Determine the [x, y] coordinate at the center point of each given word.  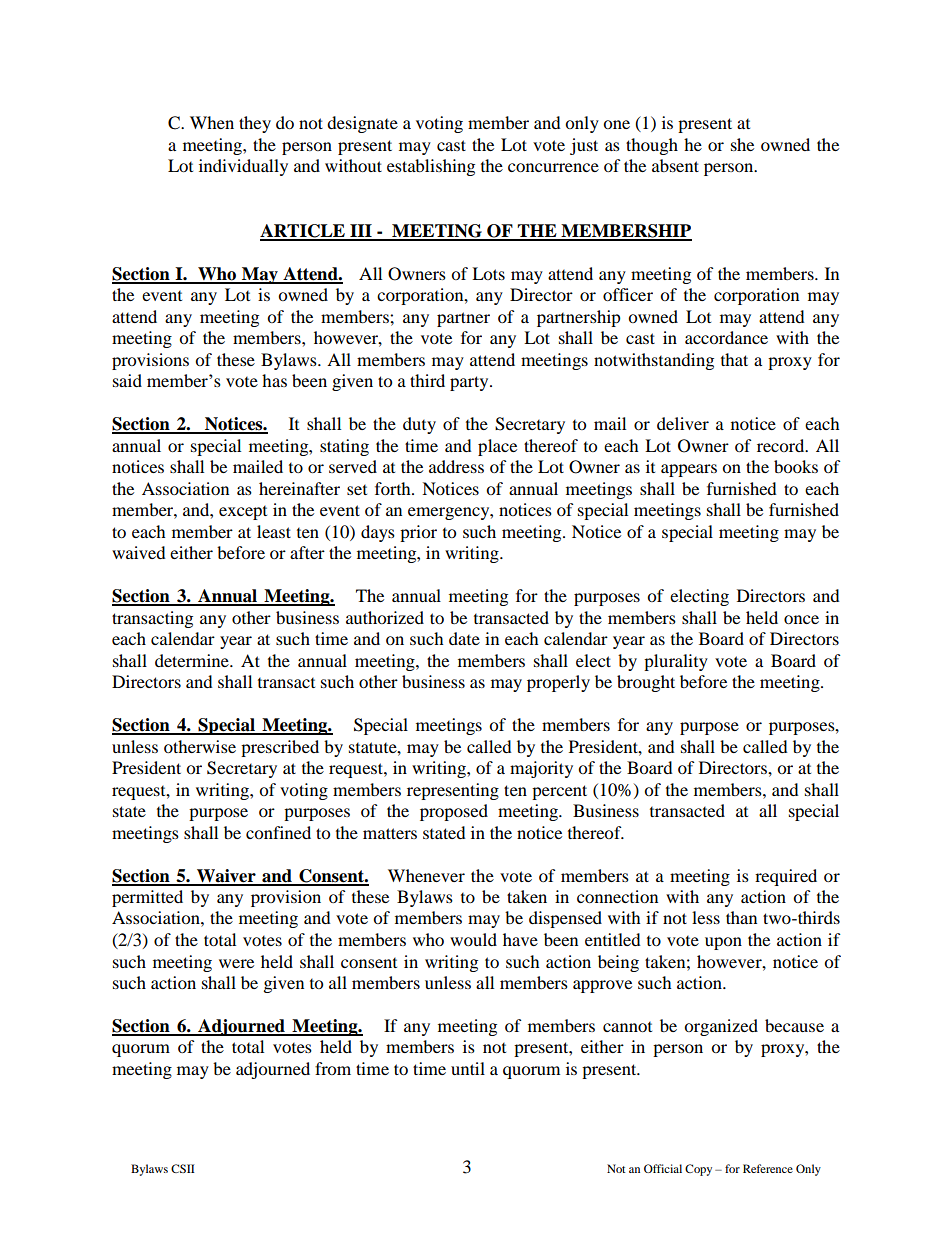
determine [193, 660]
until [468, 1068]
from [333, 1068]
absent [675, 165]
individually [243, 167]
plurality [676, 662]
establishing [431, 167]
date [464, 638]
